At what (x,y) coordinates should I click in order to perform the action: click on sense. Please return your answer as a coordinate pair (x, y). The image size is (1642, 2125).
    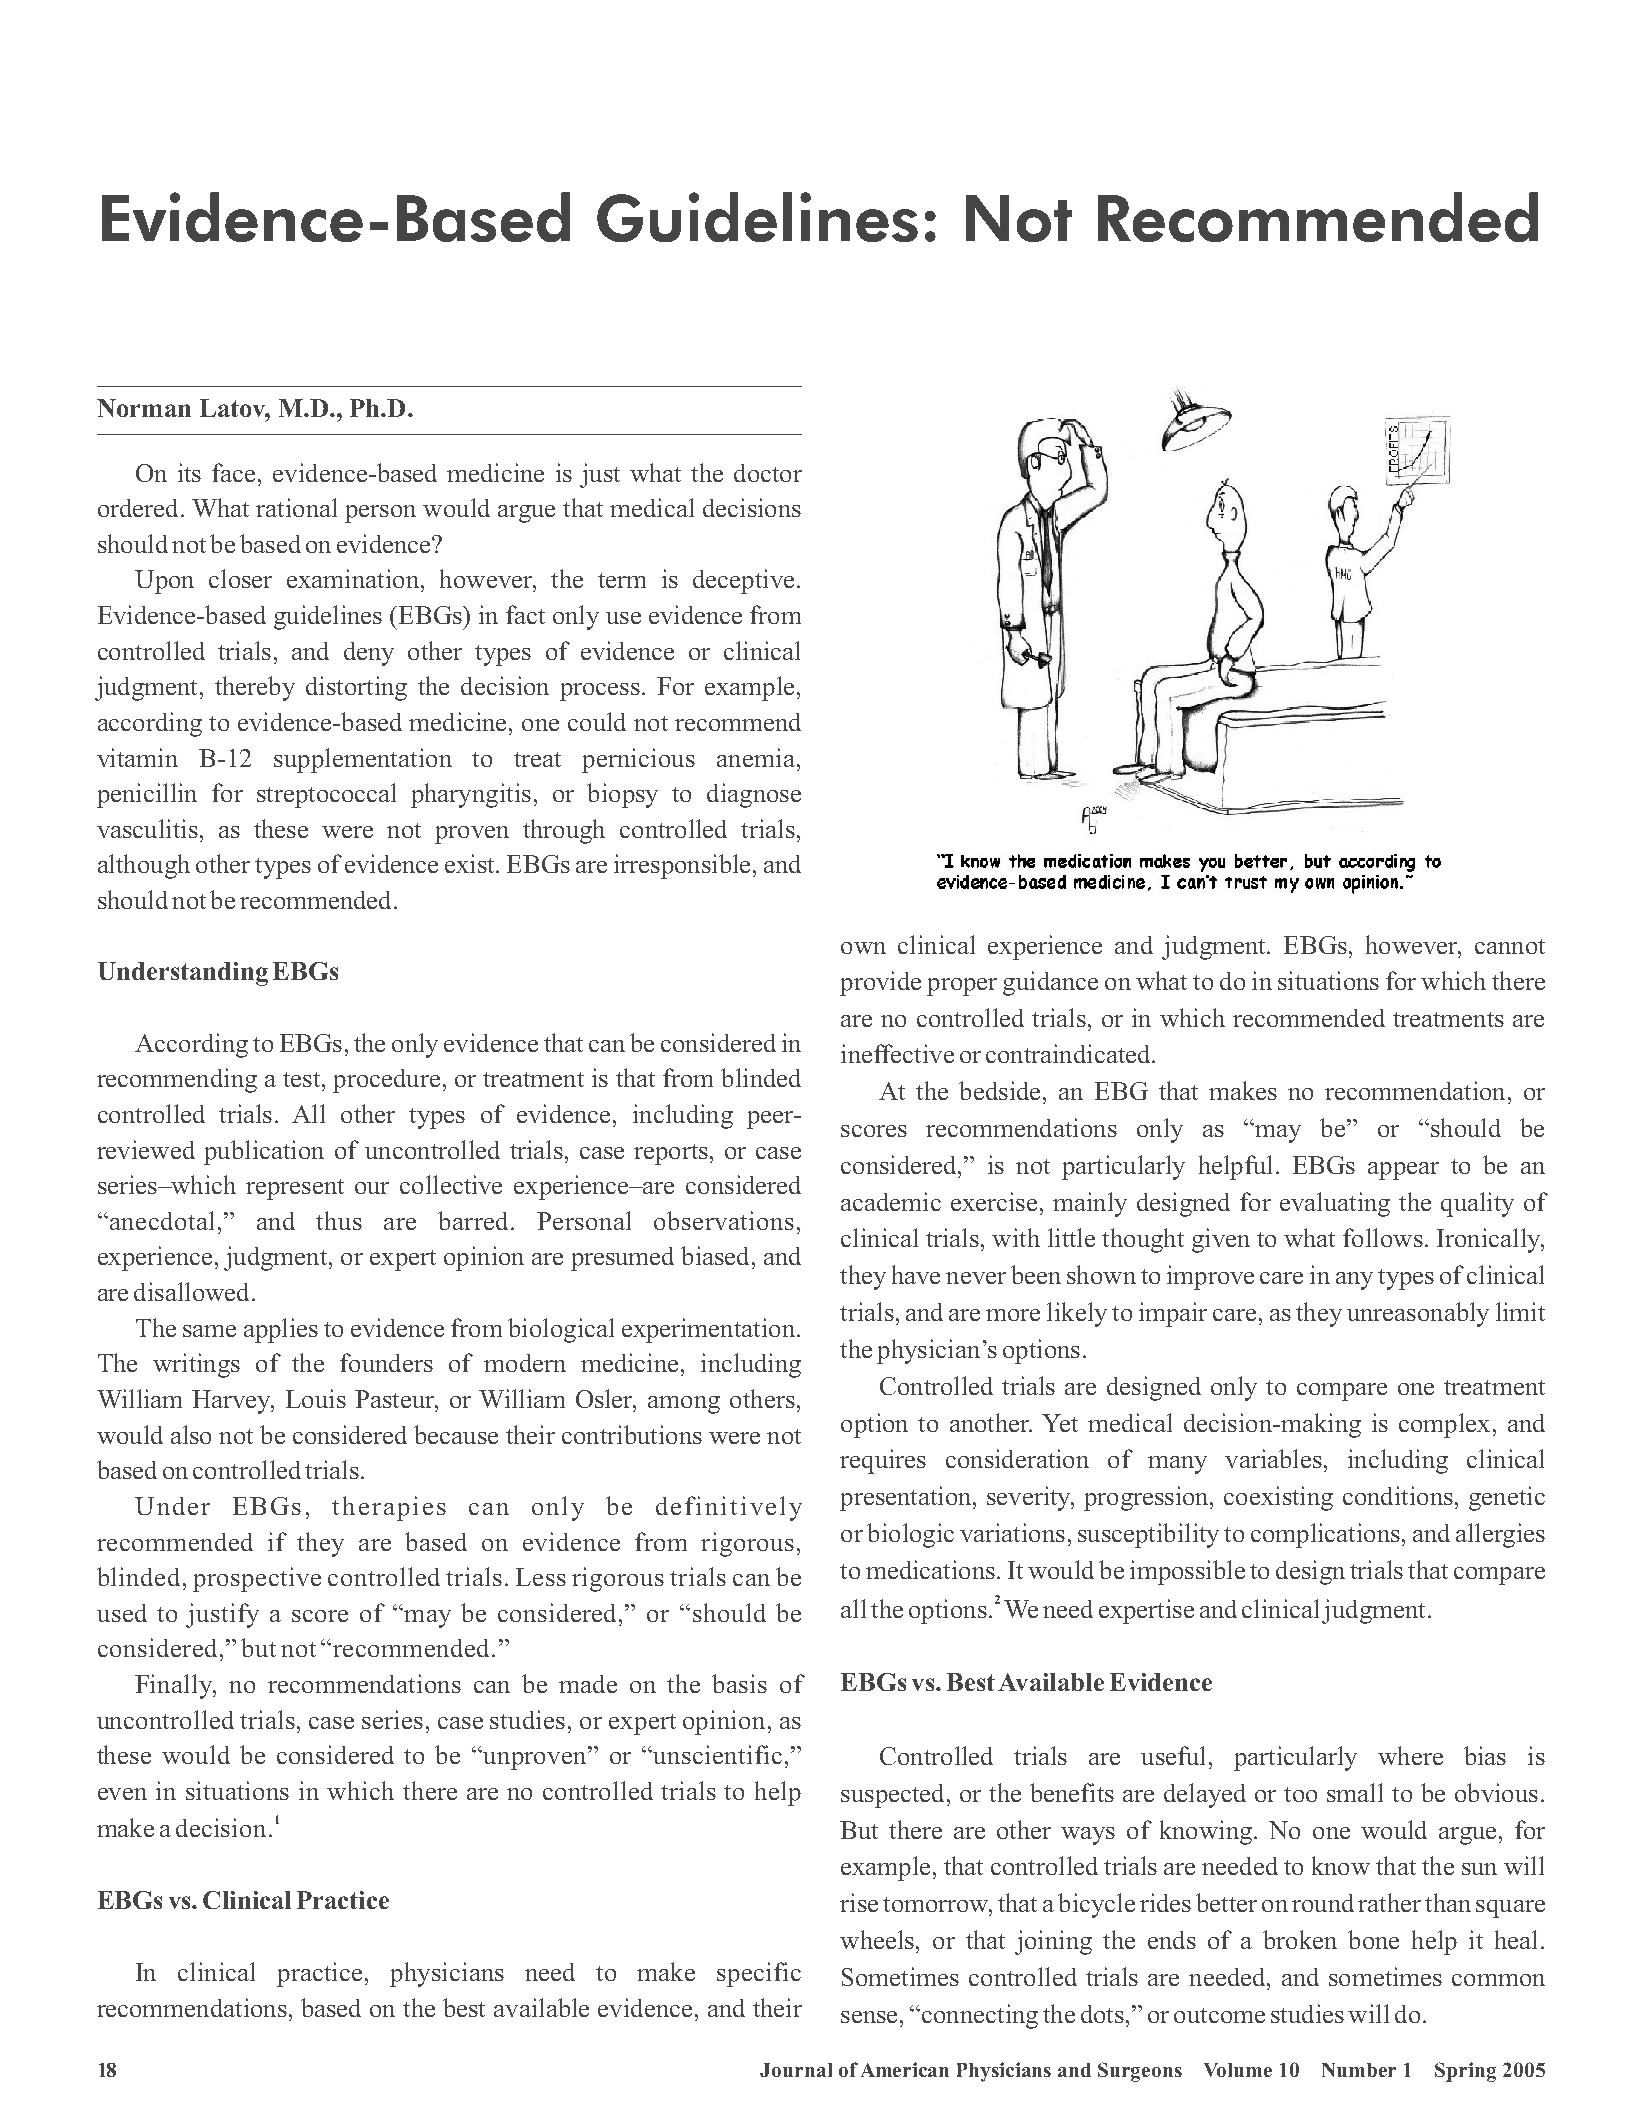
    Looking at the image, I should click on (869, 2017).
